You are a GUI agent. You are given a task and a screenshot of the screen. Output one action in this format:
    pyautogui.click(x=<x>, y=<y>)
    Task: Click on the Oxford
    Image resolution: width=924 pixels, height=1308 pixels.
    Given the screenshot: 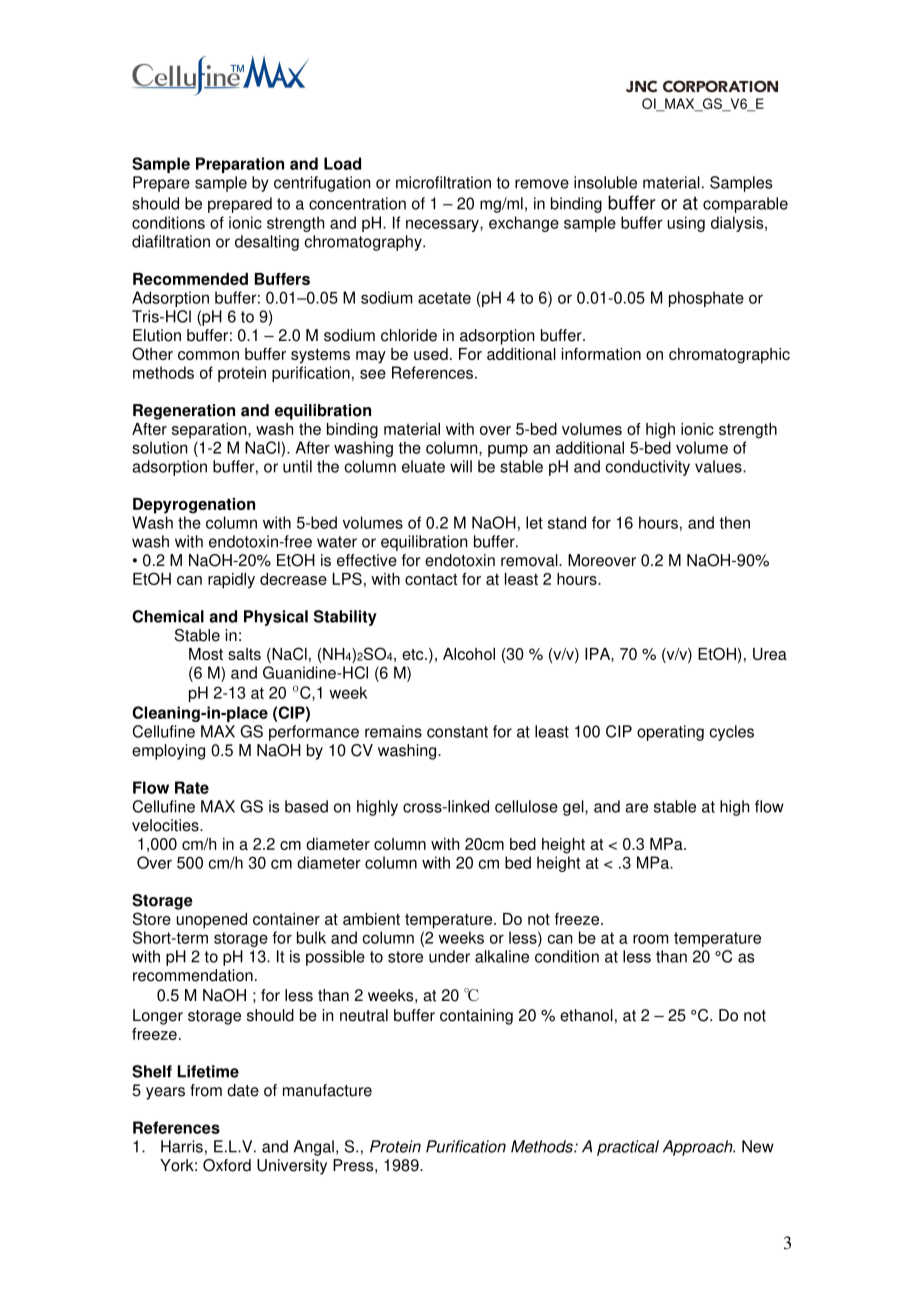 What is the action you would take?
    pyautogui.click(x=227, y=1165)
